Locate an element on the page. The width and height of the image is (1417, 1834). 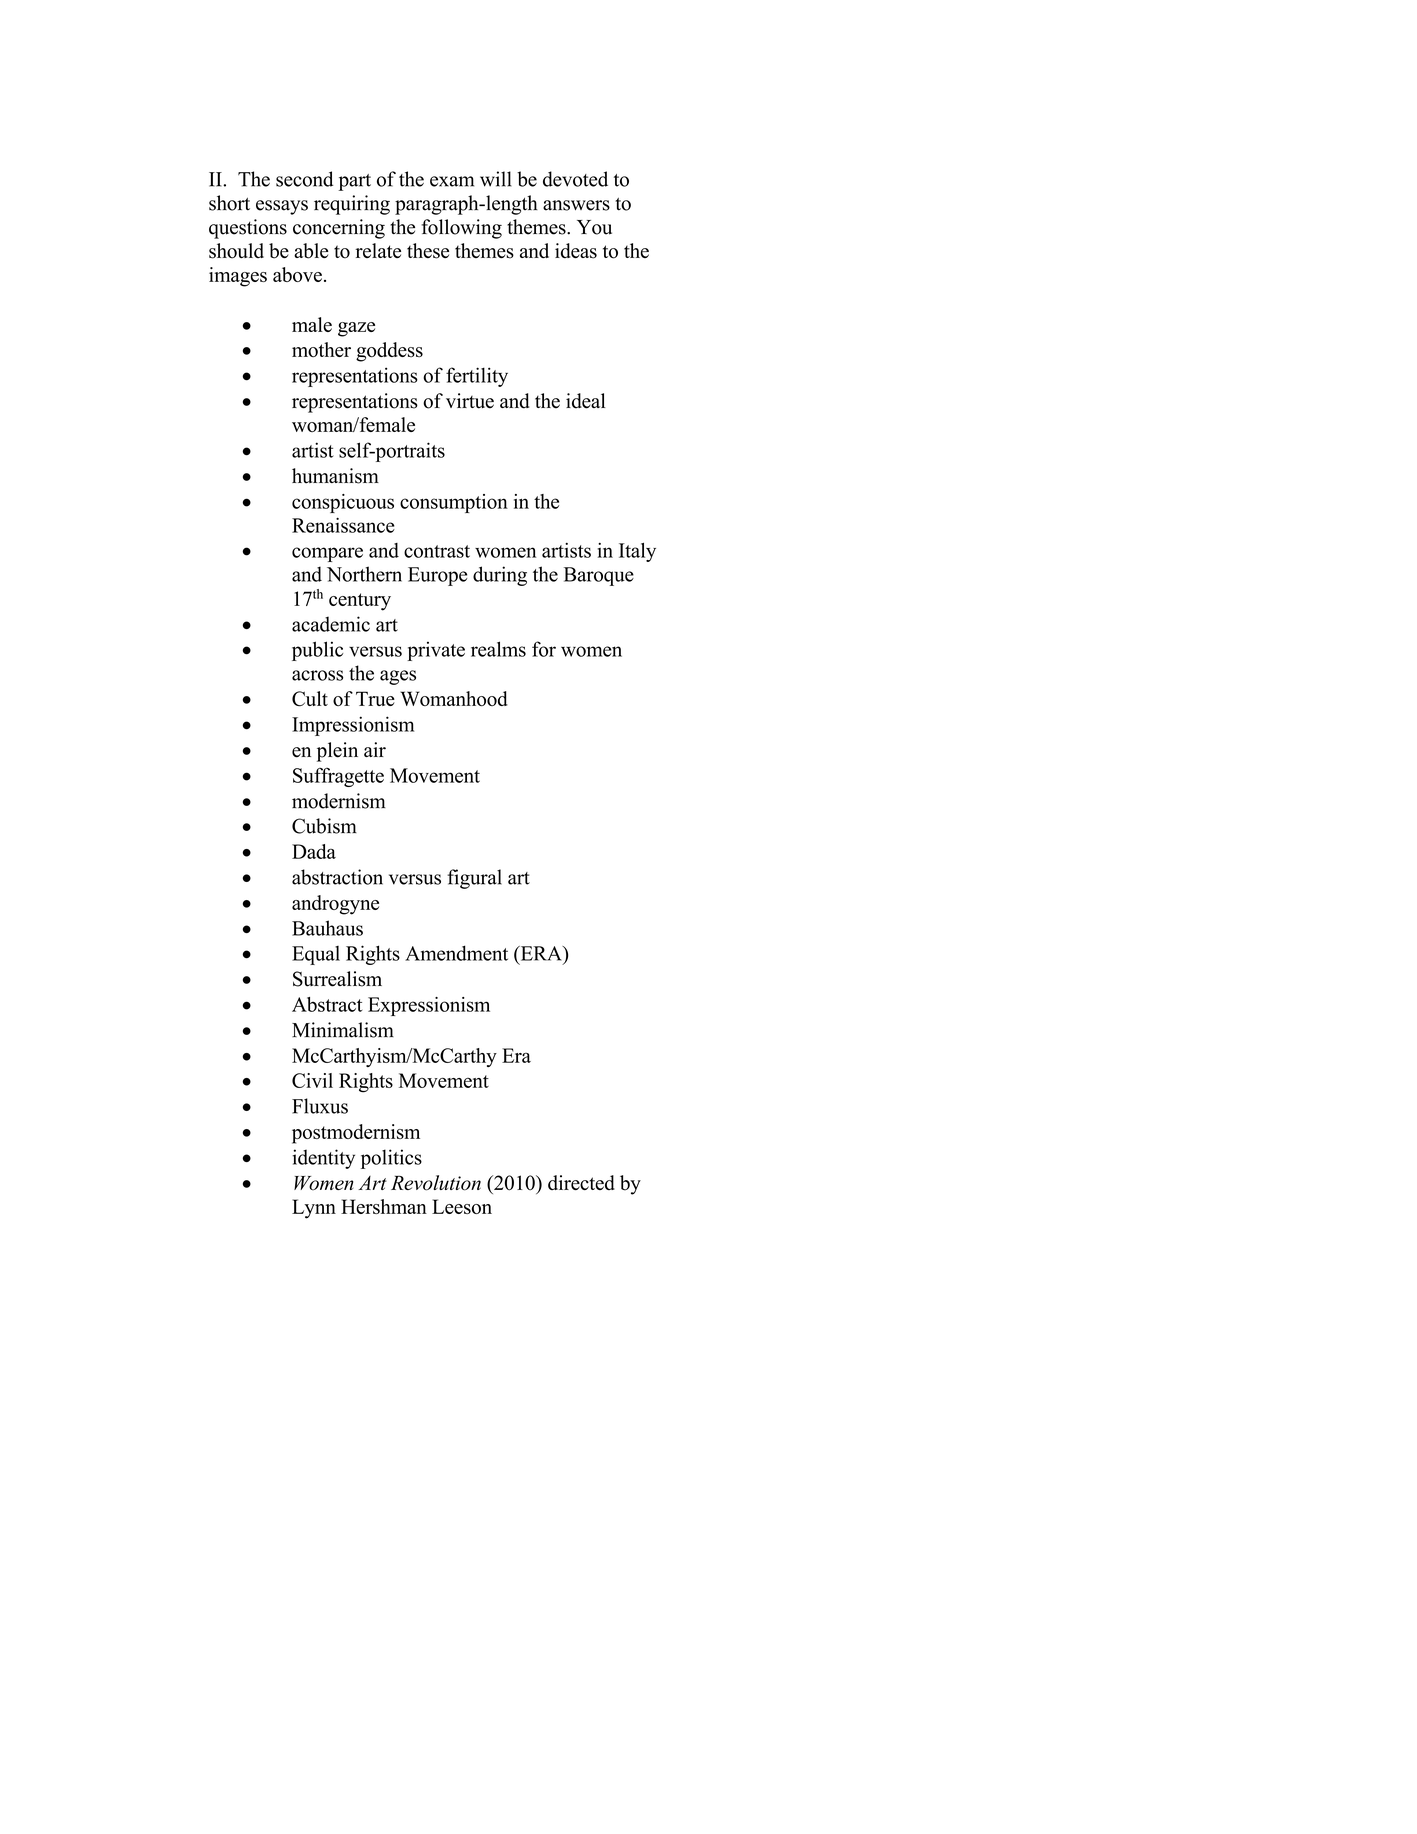
directed is located at coordinates (581, 1182).
